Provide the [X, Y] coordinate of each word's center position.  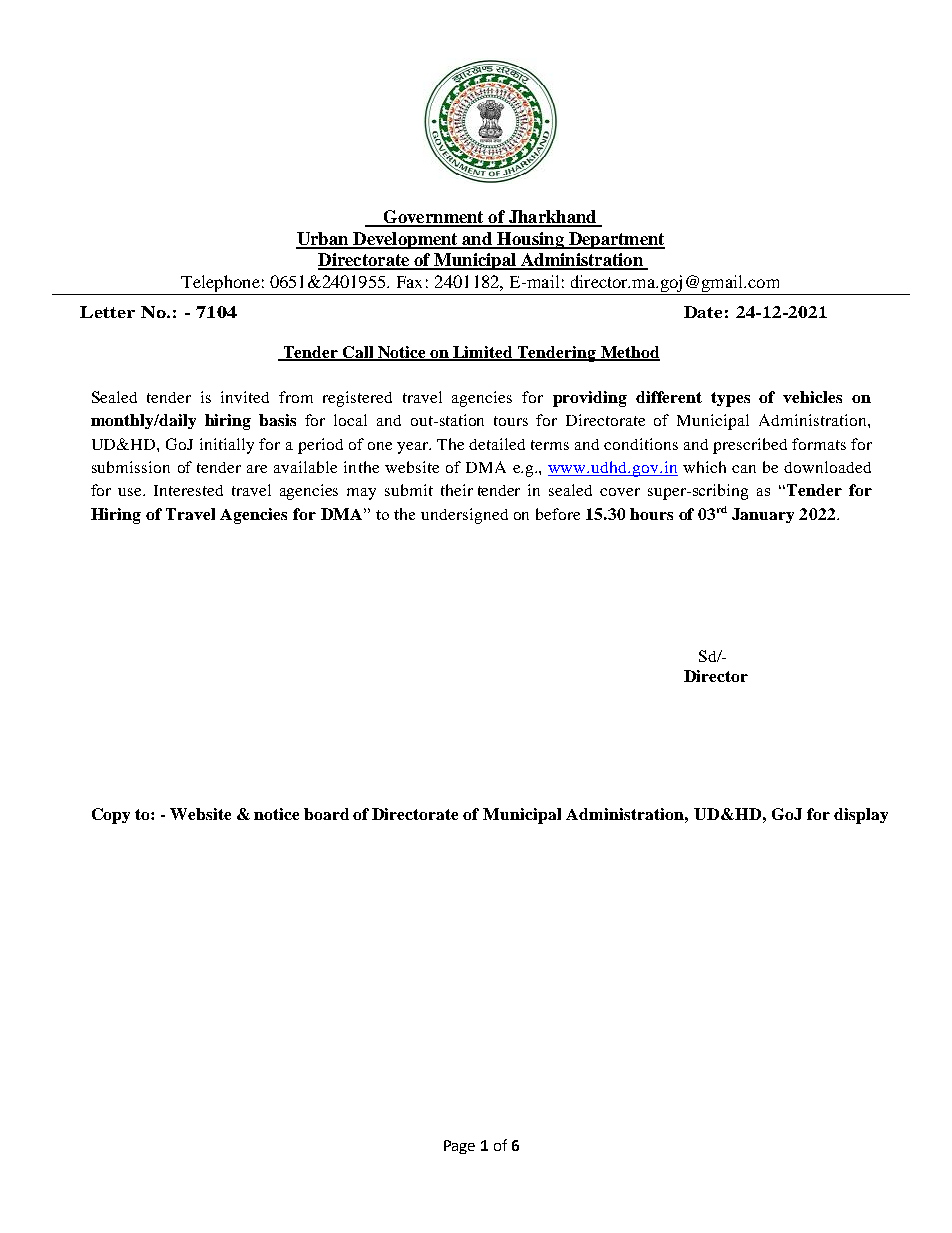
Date [703, 312]
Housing [530, 240]
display [861, 816]
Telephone [220, 283]
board [326, 814]
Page [459, 1147]
